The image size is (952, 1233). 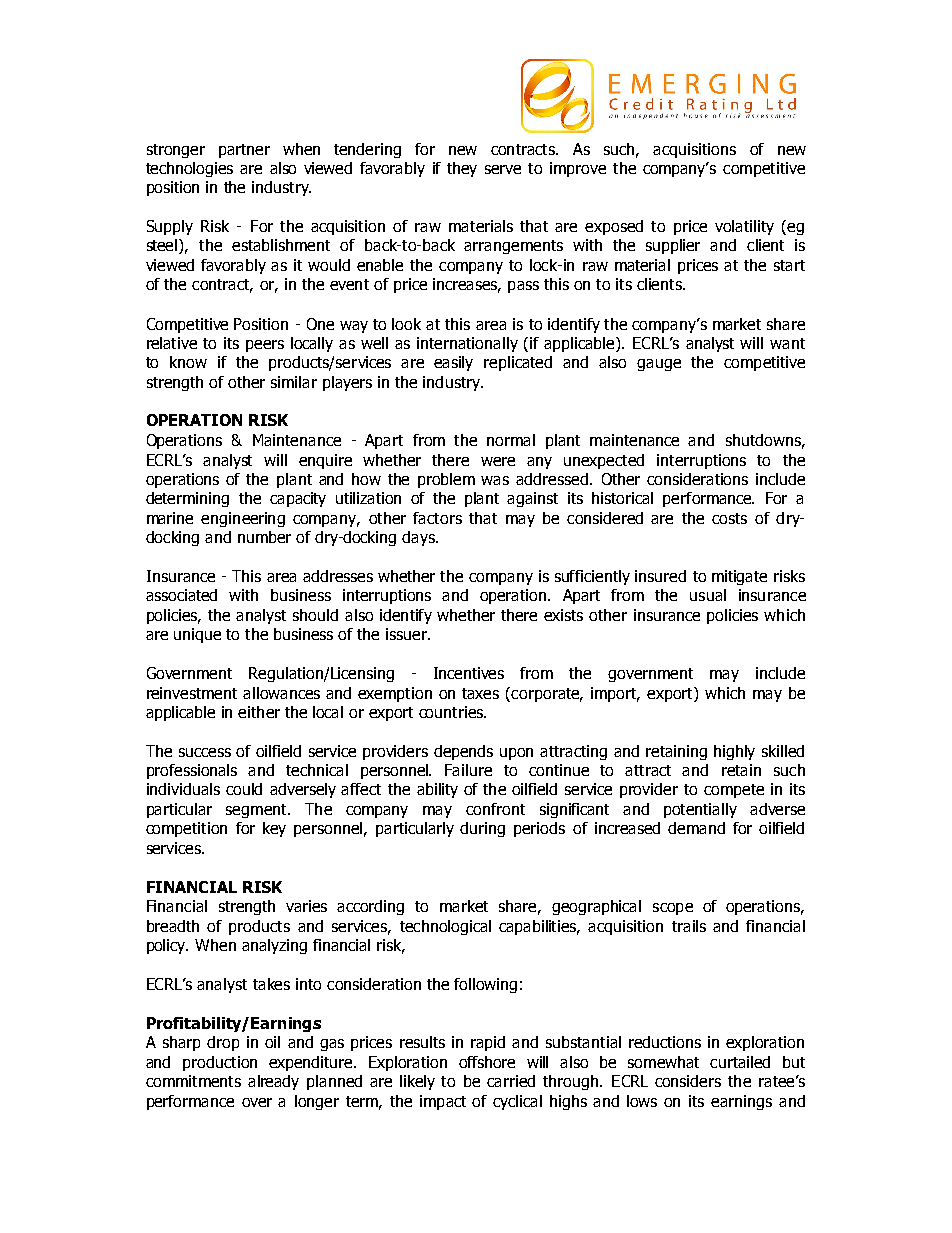 What do you see at coordinates (220, 1063) in the screenshot?
I see `production` at bounding box center [220, 1063].
